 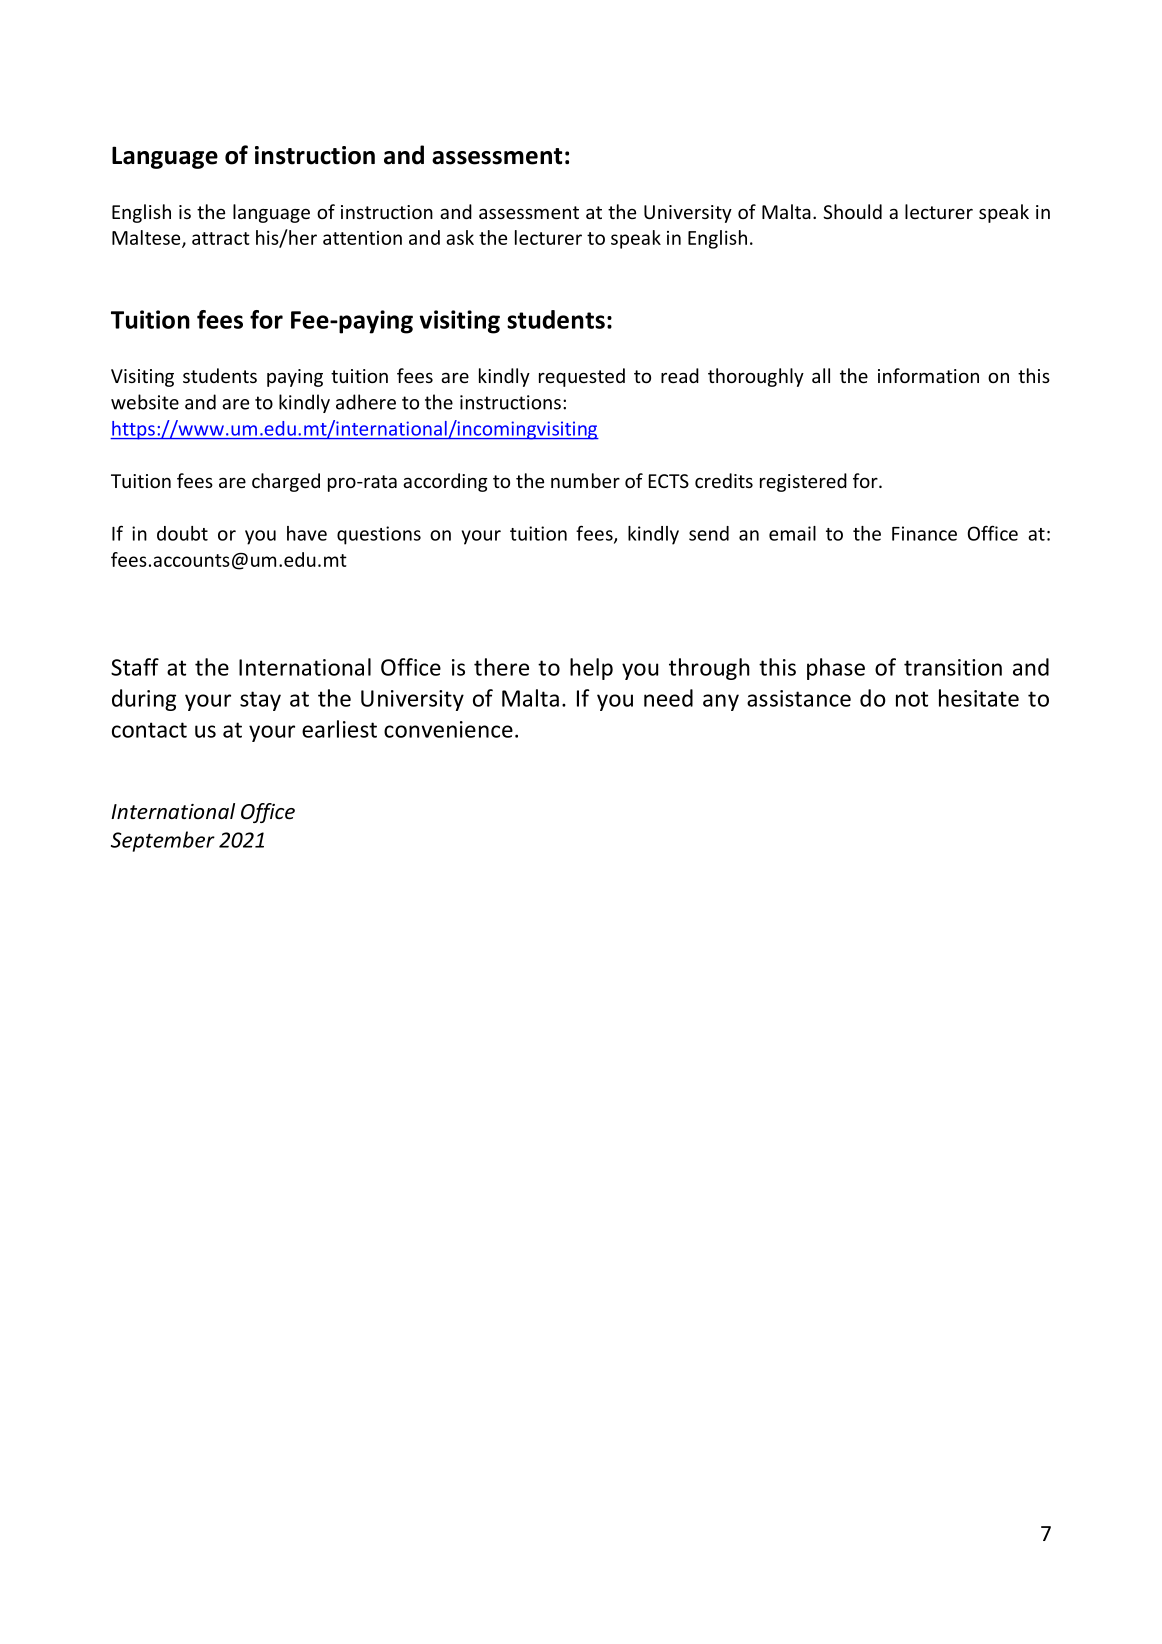 What do you see at coordinates (591, 669) in the image?
I see `help` at bounding box center [591, 669].
